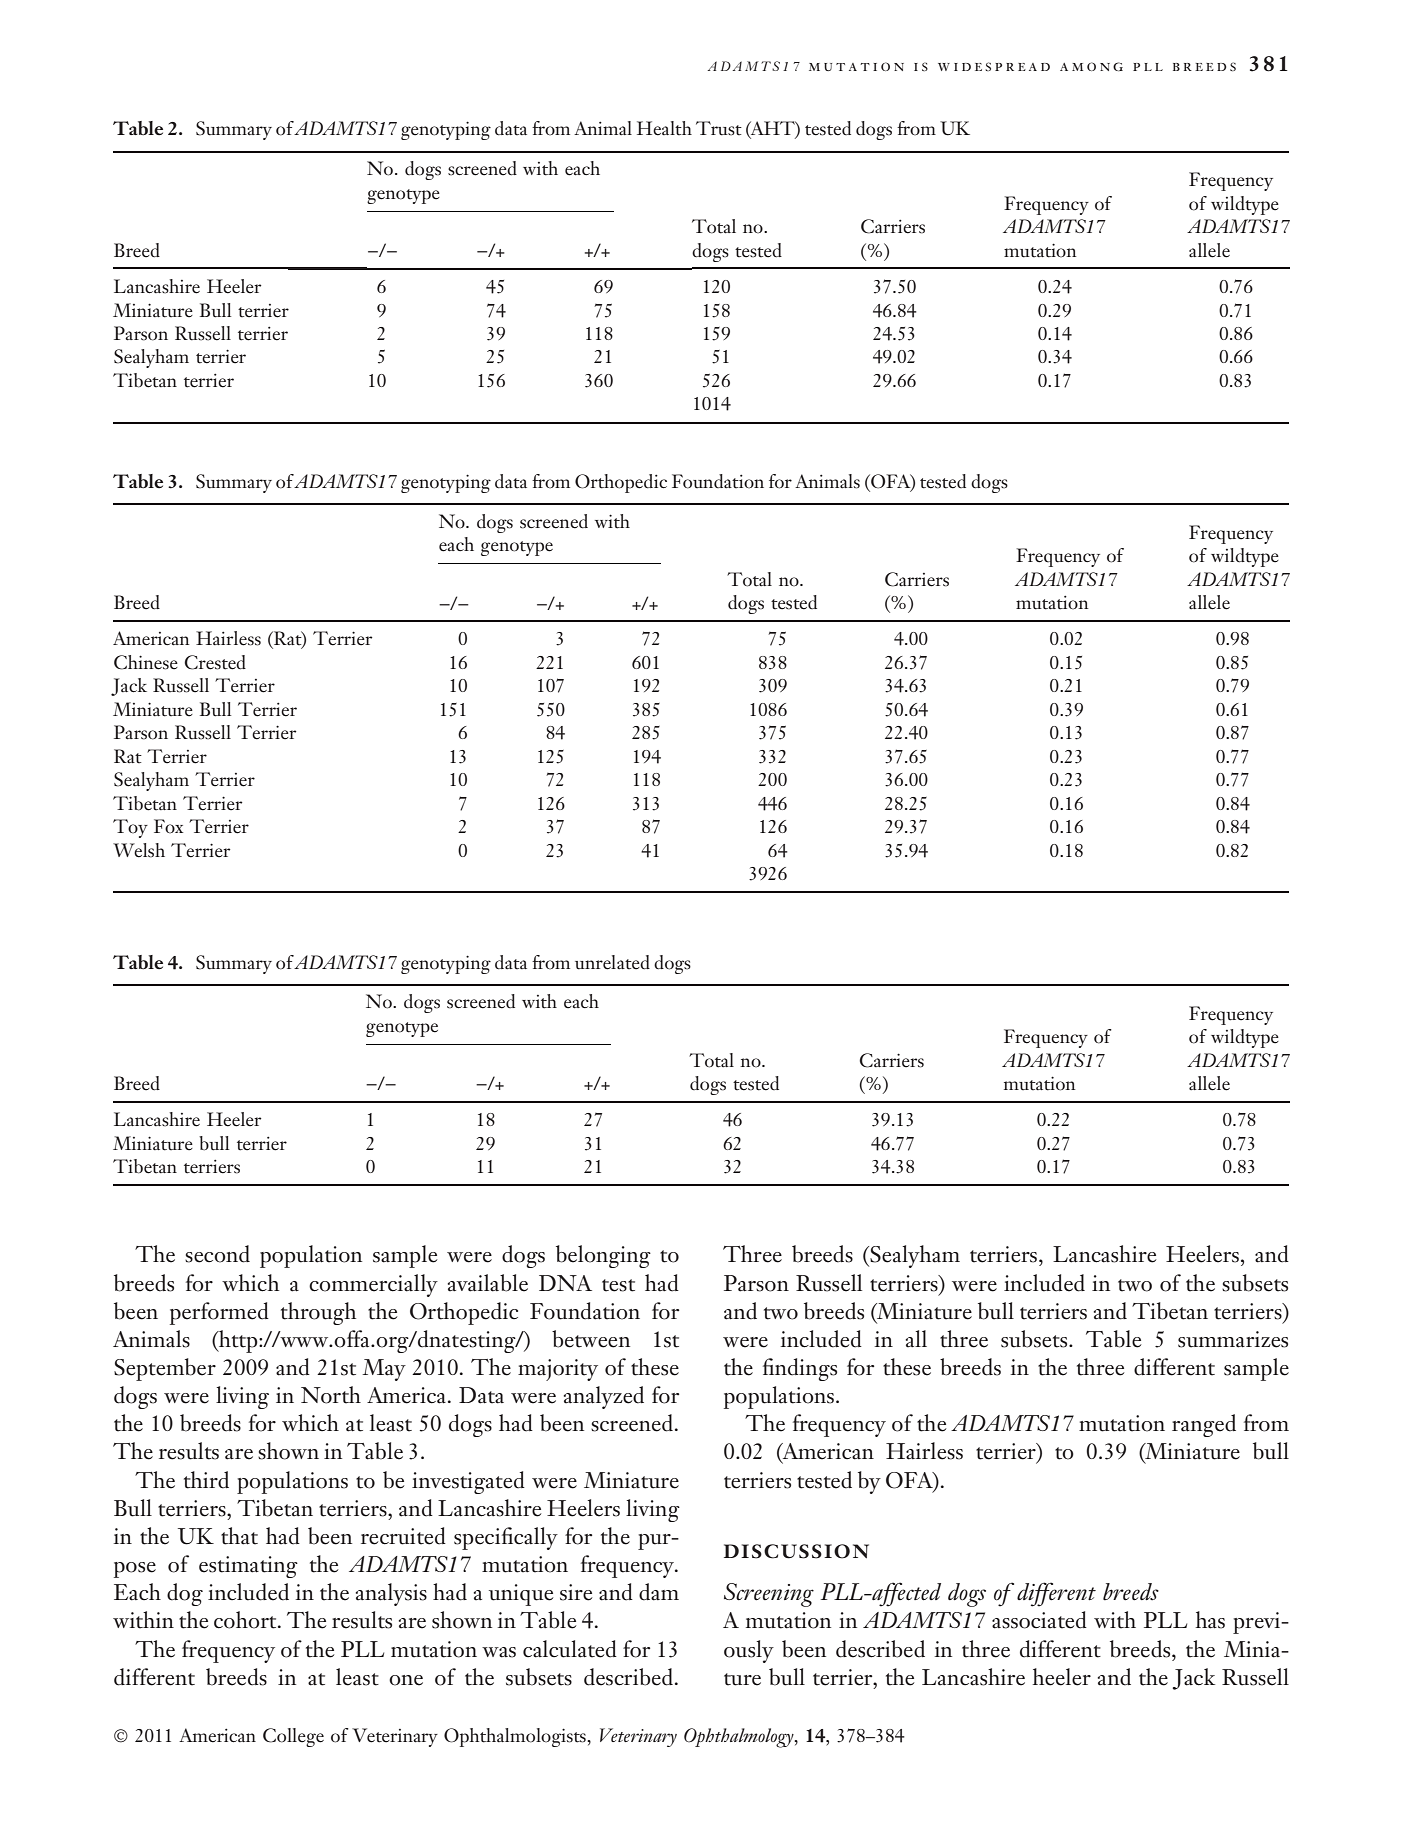 The height and width of the screenshot is (1843, 1403). Describe the element at coordinates (1233, 1339) in the screenshot. I see `summarizes` at that location.
